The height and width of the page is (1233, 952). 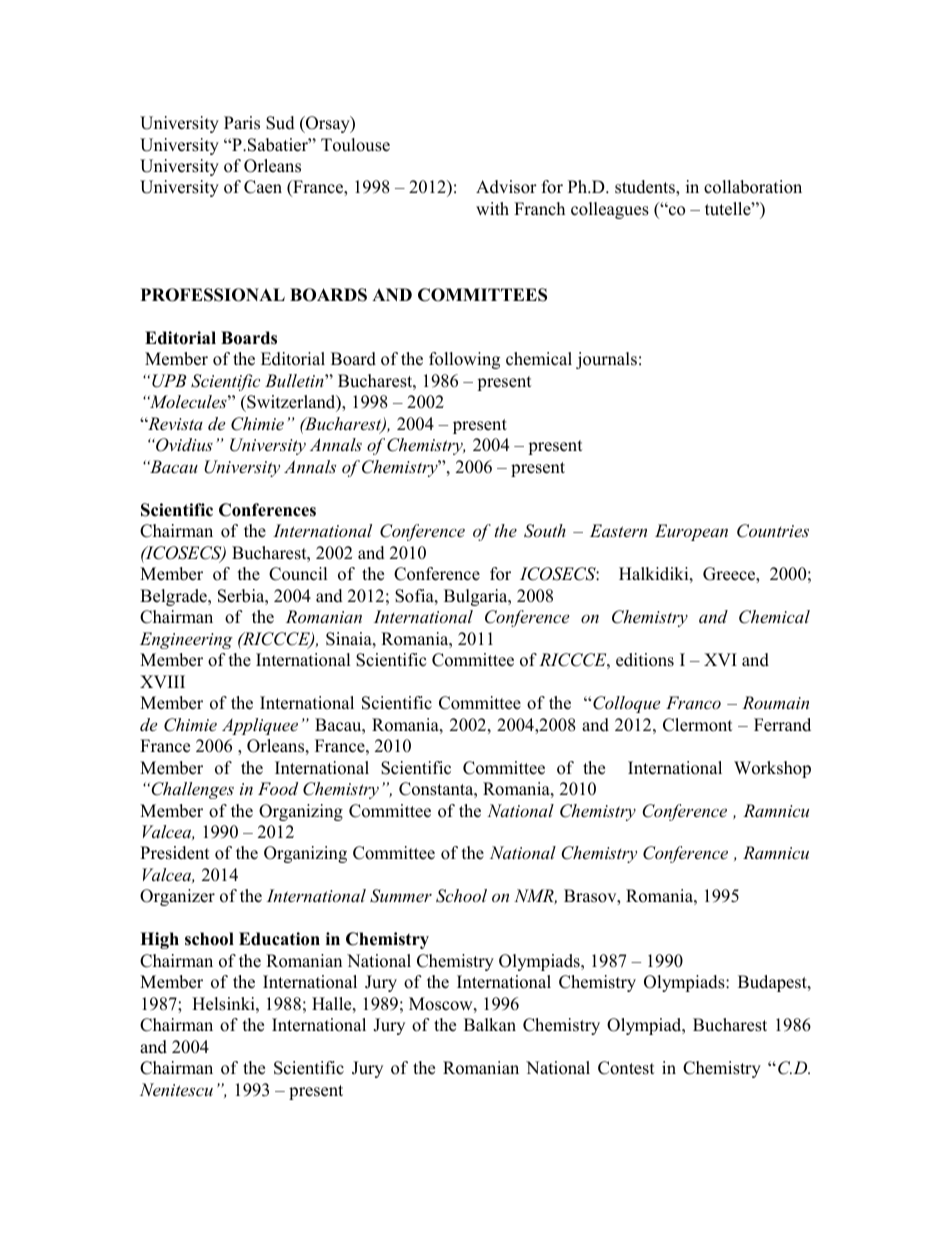 What do you see at coordinates (279, 939) in the page?
I see `Education` at bounding box center [279, 939].
